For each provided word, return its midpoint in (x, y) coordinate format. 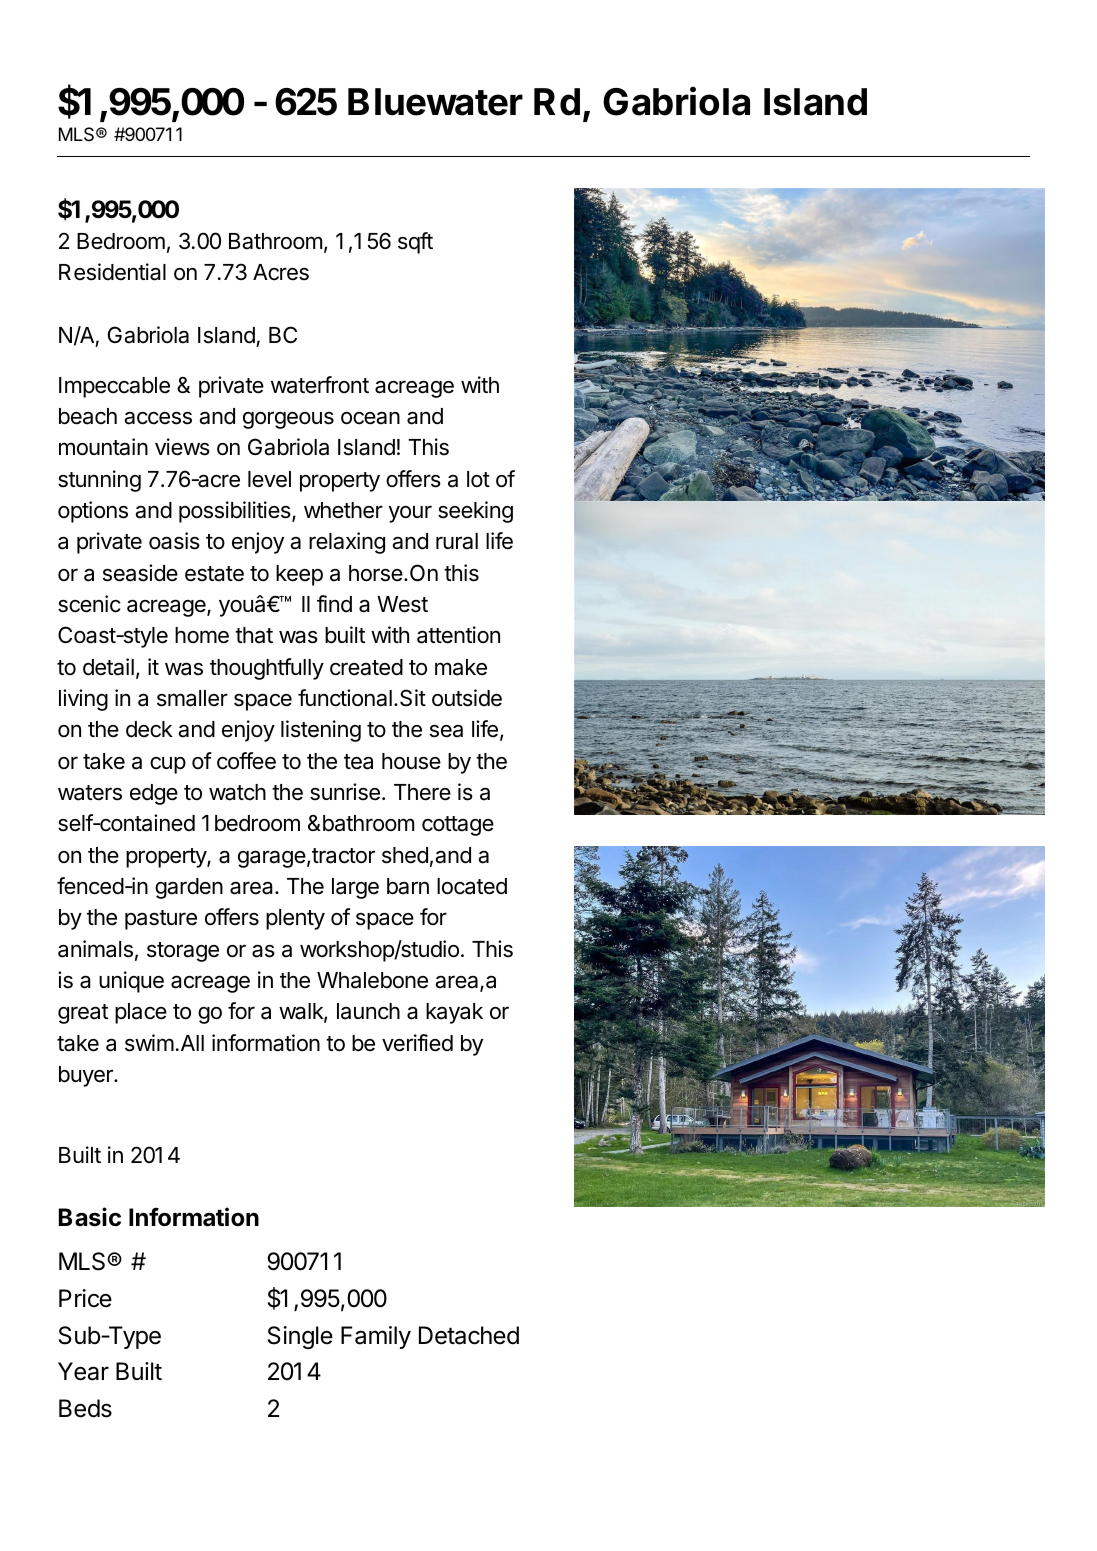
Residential (112, 272)
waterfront (320, 385)
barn (408, 886)
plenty (295, 919)
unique (131, 982)
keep (299, 575)
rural (457, 541)
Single (300, 1337)
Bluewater (435, 102)
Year (83, 1371)
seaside (140, 573)
